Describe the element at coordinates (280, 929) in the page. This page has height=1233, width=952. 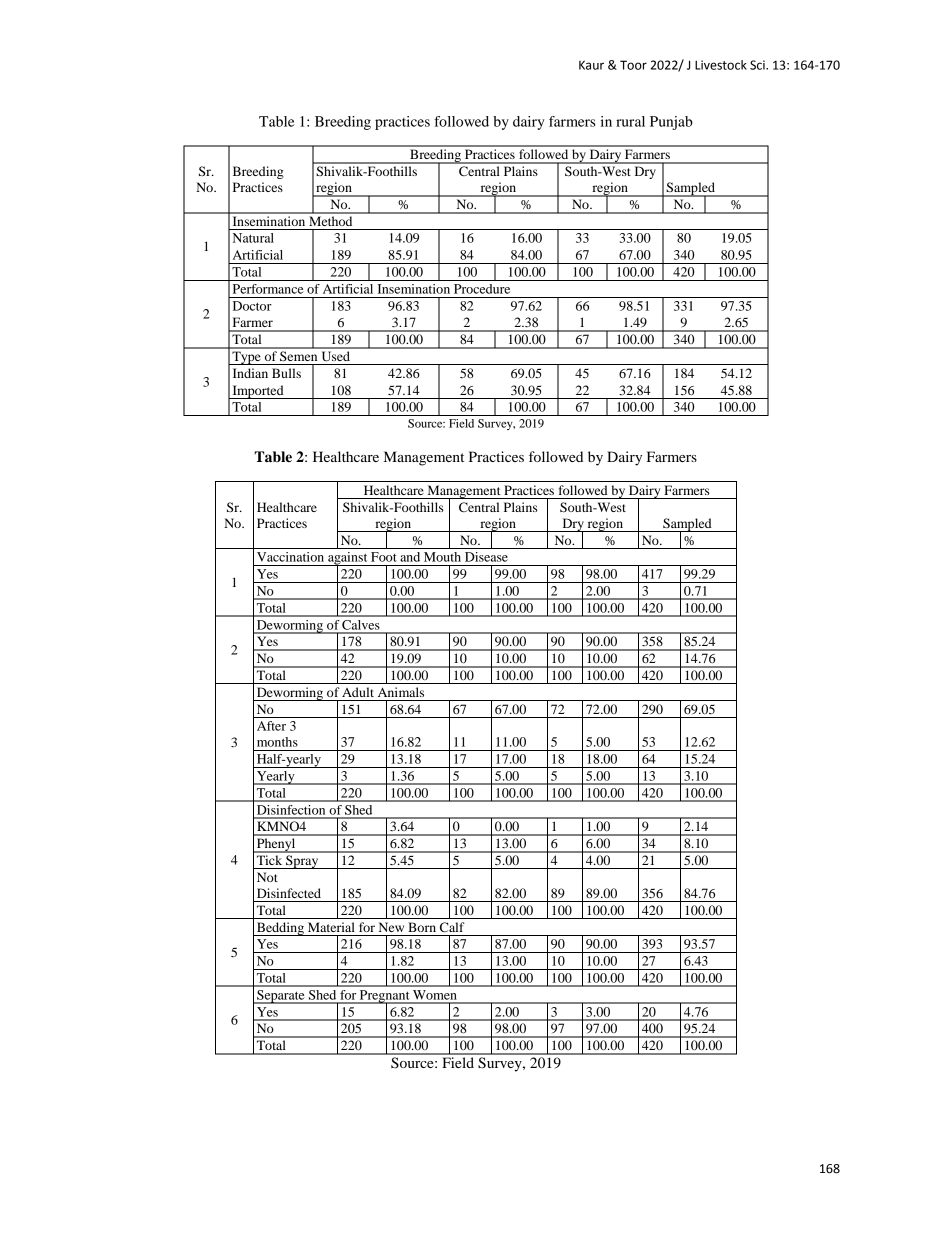
I see `Bedding` at that location.
